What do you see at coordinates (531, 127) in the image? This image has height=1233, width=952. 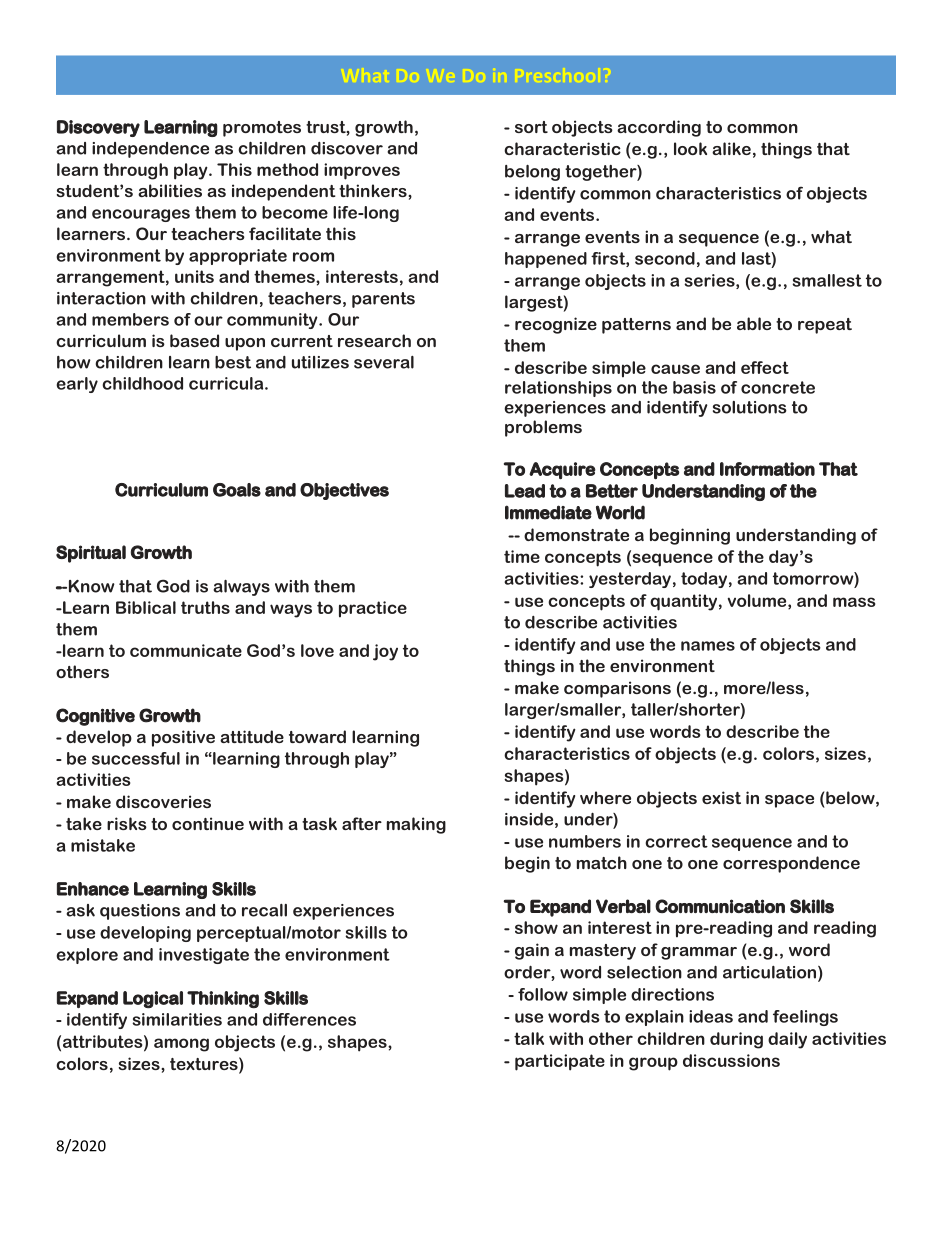 I see `sort` at bounding box center [531, 127].
